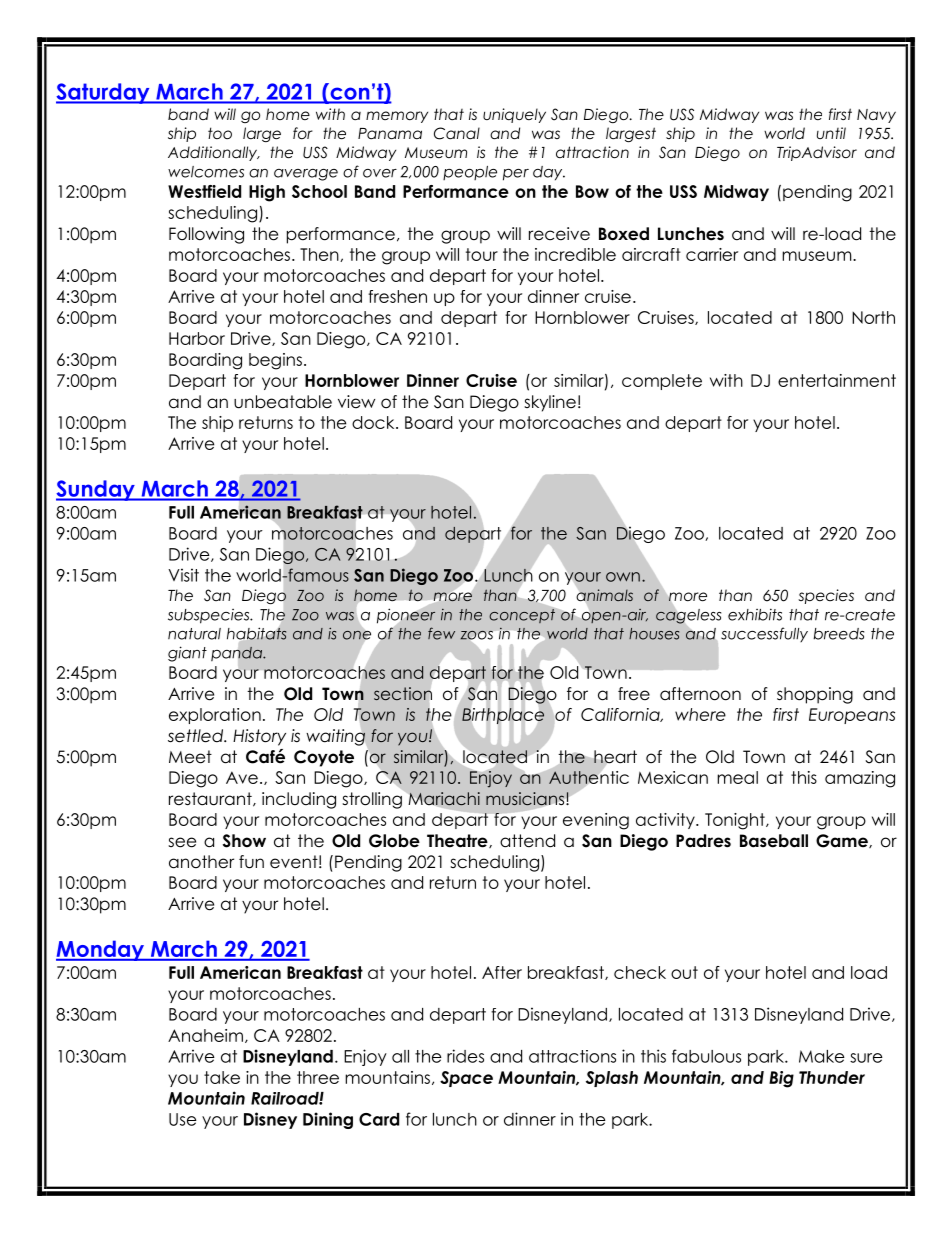 Image resolution: width=952 pixels, height=1233 pixels. Describe the element at coordinates (550, 403) in the image. I see `skyline` at that location.
